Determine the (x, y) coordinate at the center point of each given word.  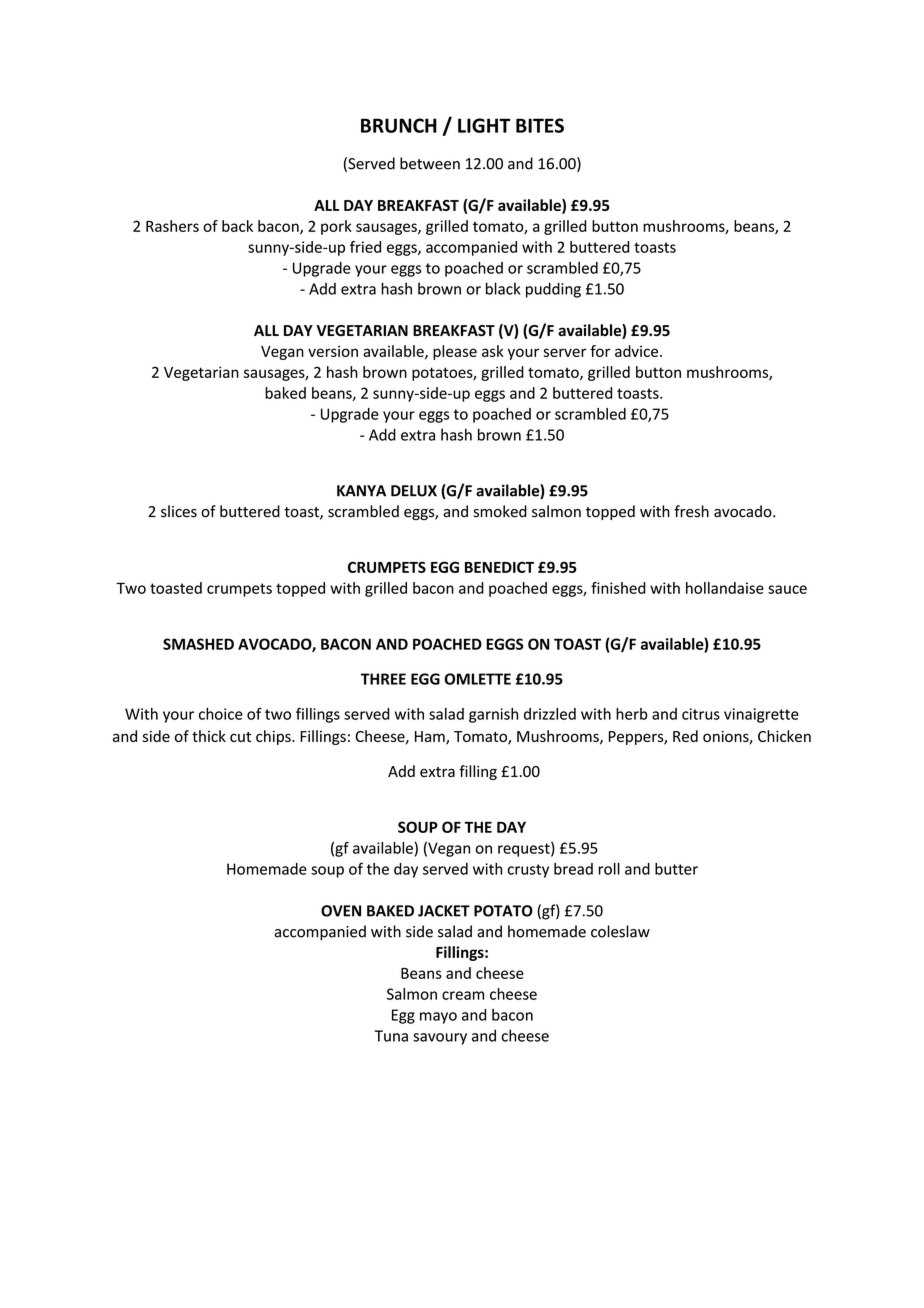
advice (636, 351)
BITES (540, 125)
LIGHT (484, 125)
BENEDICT (499, 567)
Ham (431, 738)
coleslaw (620, 931)
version (333, 351)
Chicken (784, 736)
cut (240, 737)
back (237, 226)
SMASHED (198, 644)
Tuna (391, 1036)
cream (463, 995)
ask (493, 351)
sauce (787, 589)
